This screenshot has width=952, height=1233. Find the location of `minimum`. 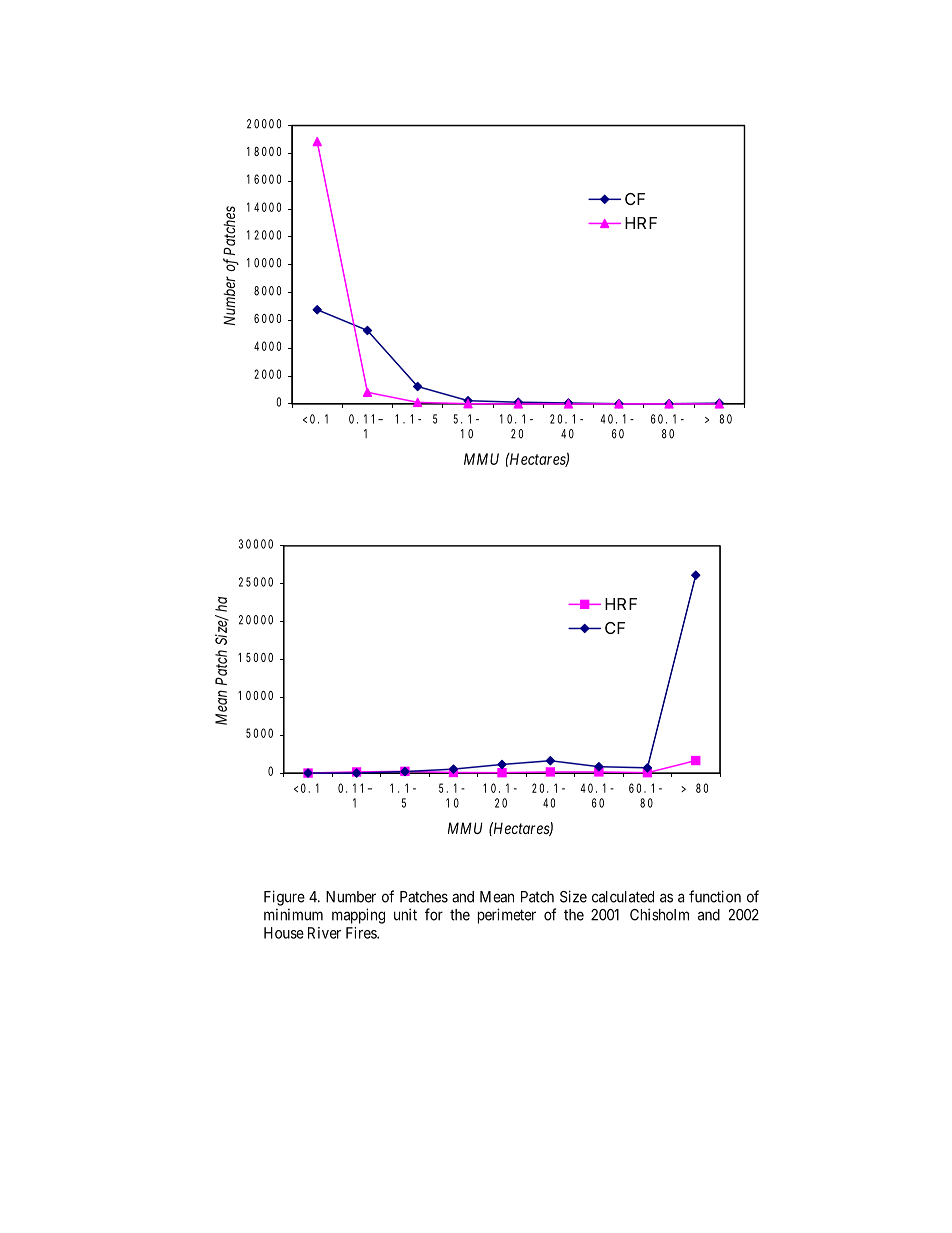

minimum is located at coordinates (293, 915).
